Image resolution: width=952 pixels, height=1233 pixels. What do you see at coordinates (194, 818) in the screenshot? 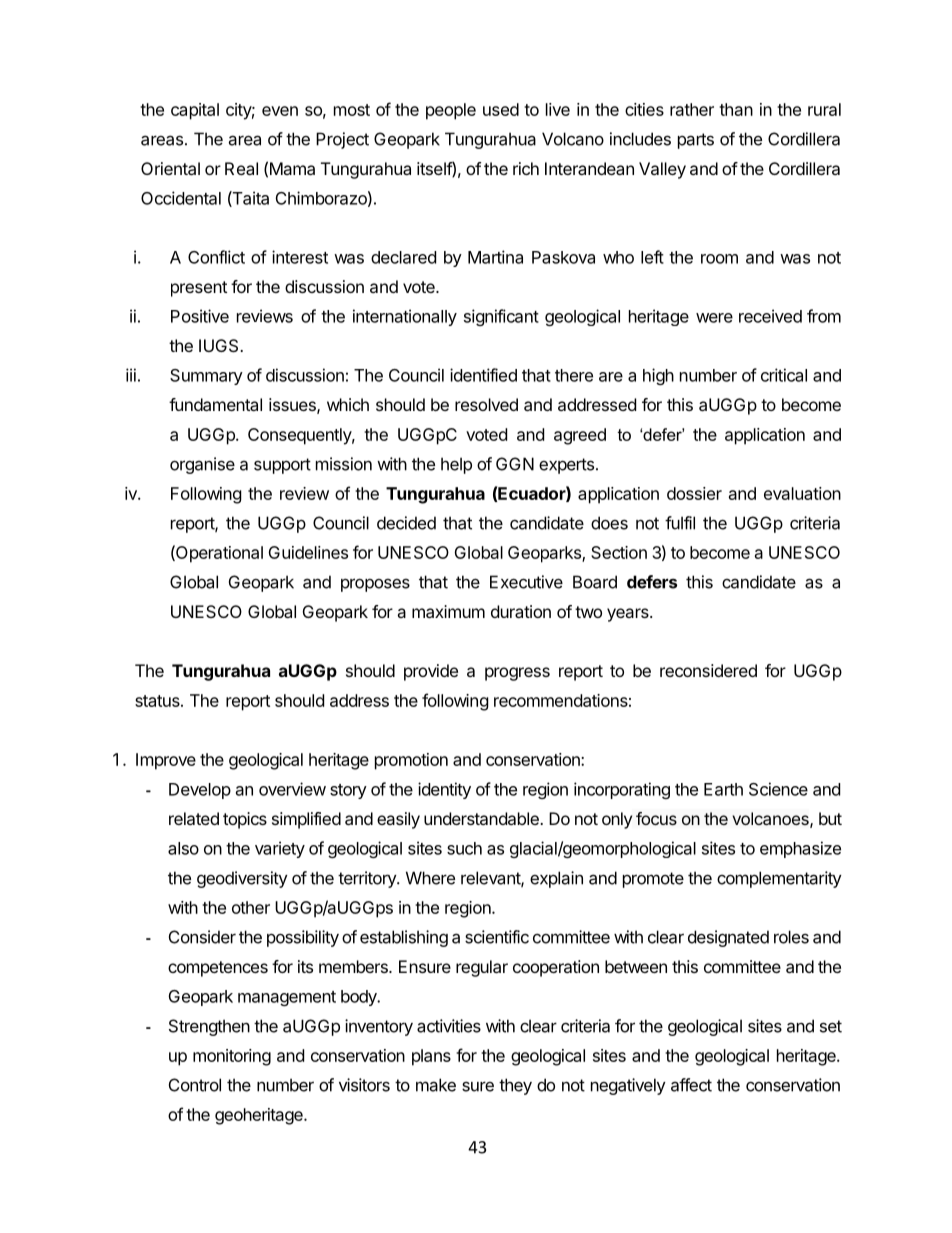
I see `related` at bounding box center [194, 818].
